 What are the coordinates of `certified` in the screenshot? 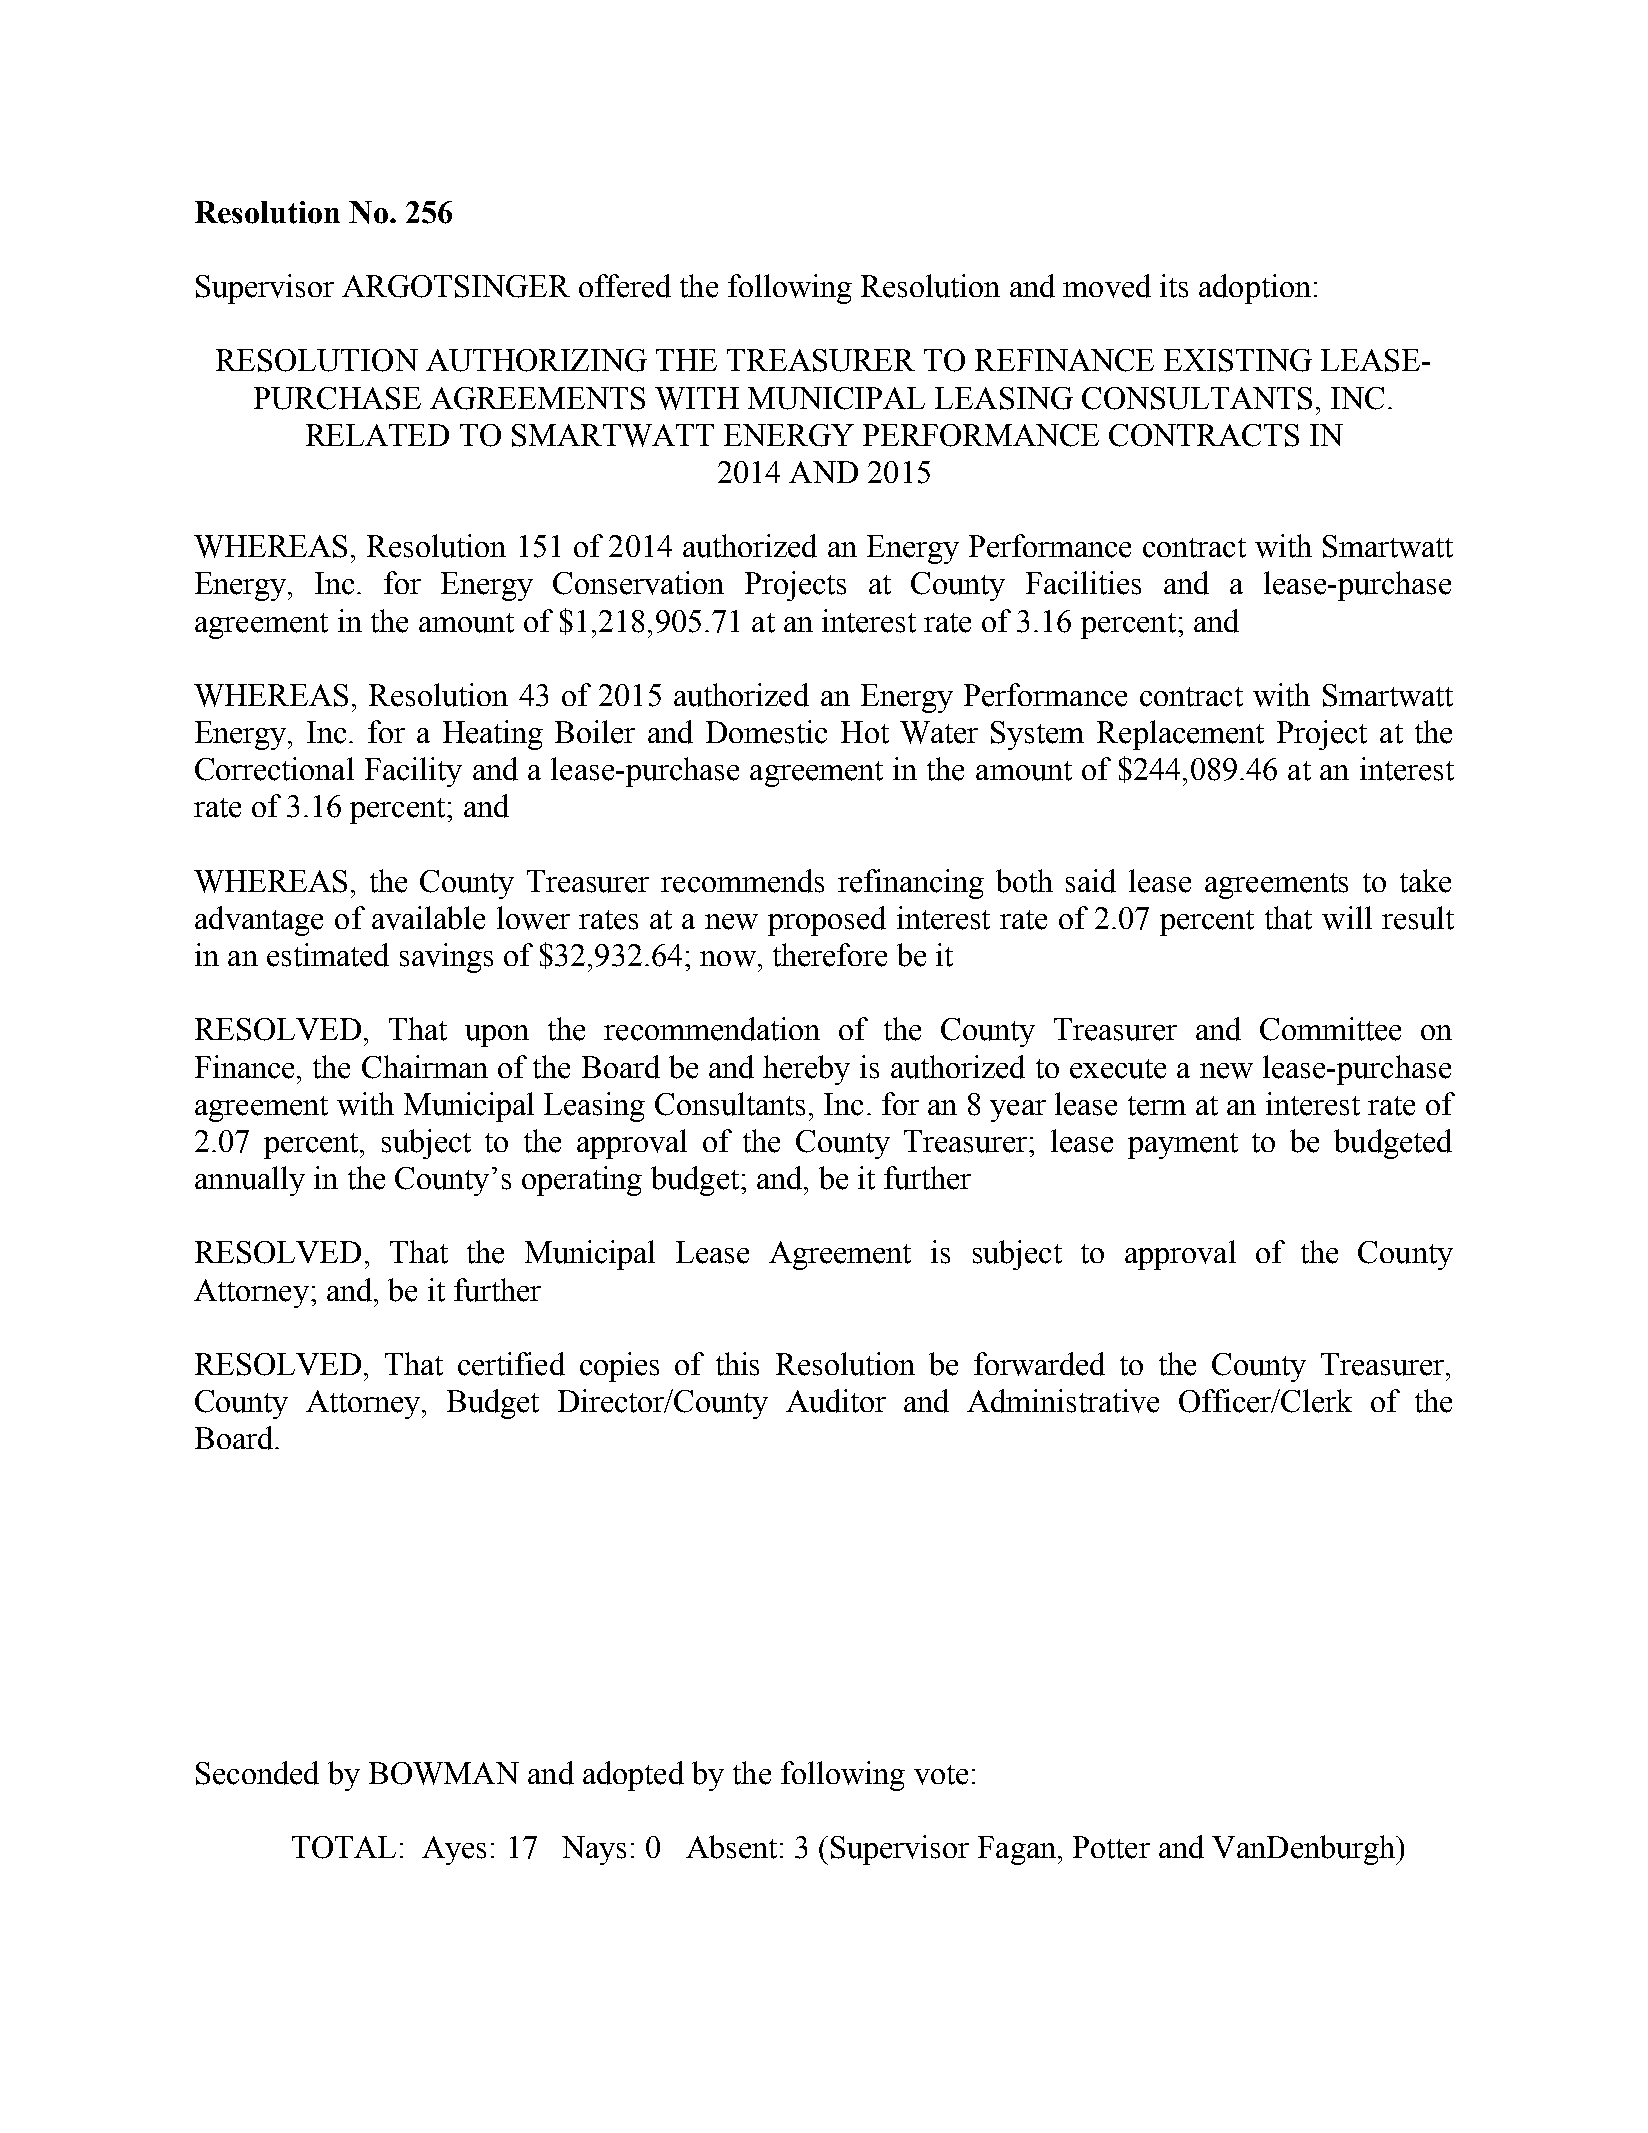 It's located at (511, 1364).
